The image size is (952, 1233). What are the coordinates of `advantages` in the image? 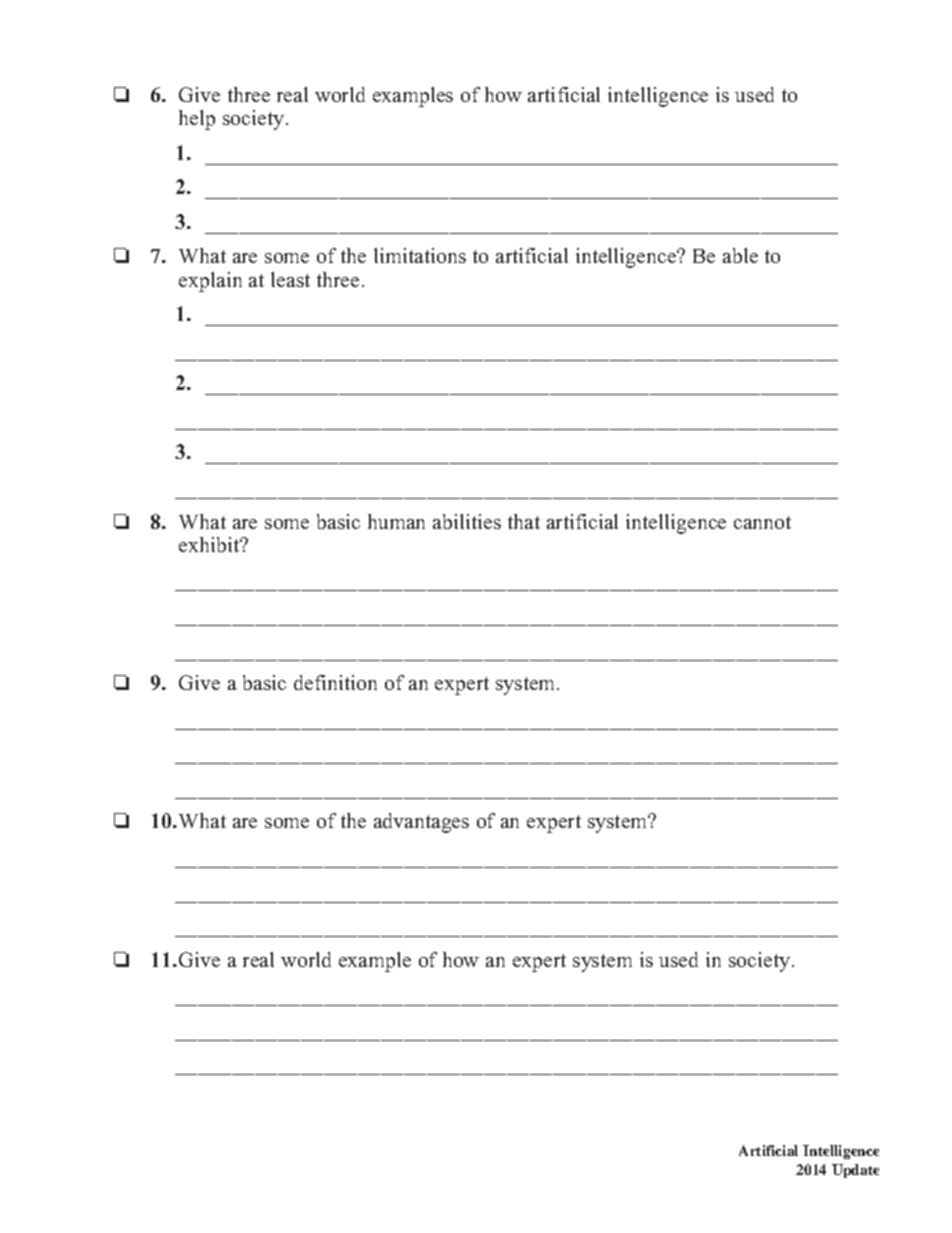 It's located at (421, 823).
